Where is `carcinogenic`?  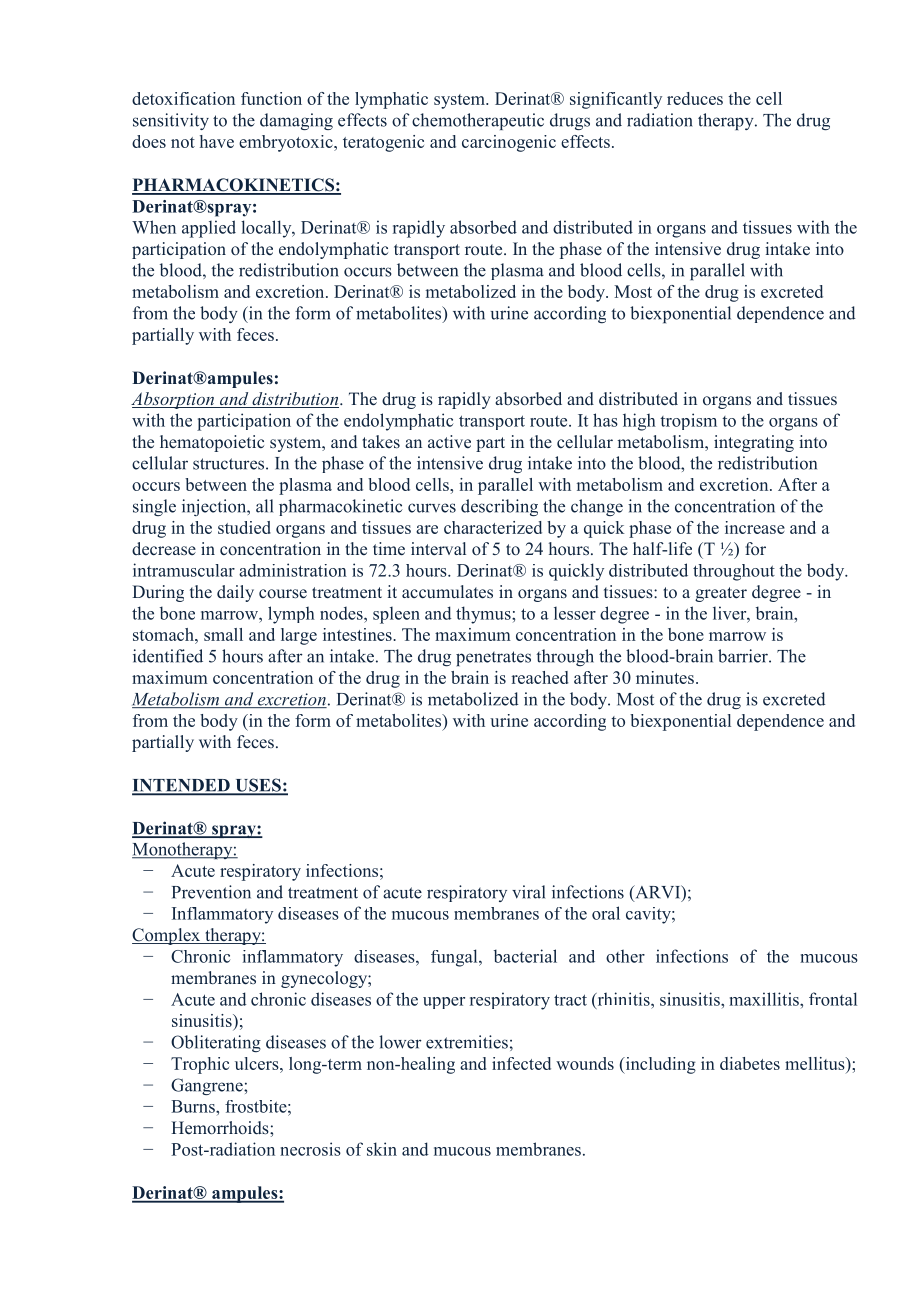 carcinogenic is located at coordinates (509, 143).
